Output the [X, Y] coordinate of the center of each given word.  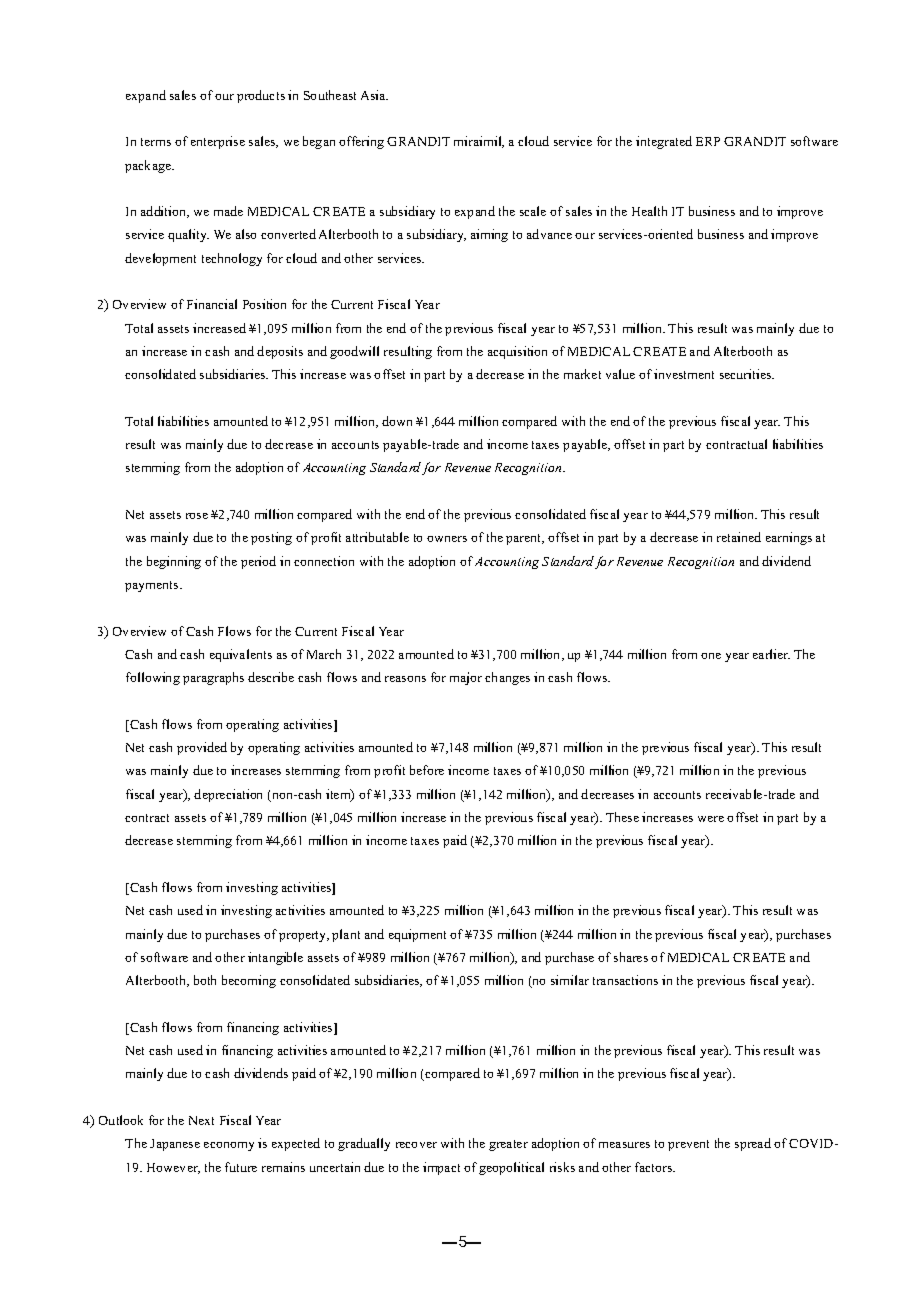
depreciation [228, 795]
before [427, 770]
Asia [374, 95]
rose [197, 516]
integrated [664, 142]
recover [416, 1145]
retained [739, 537]
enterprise [218, 142]
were [711, 819]
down [397, 421]
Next [201, 1120]
